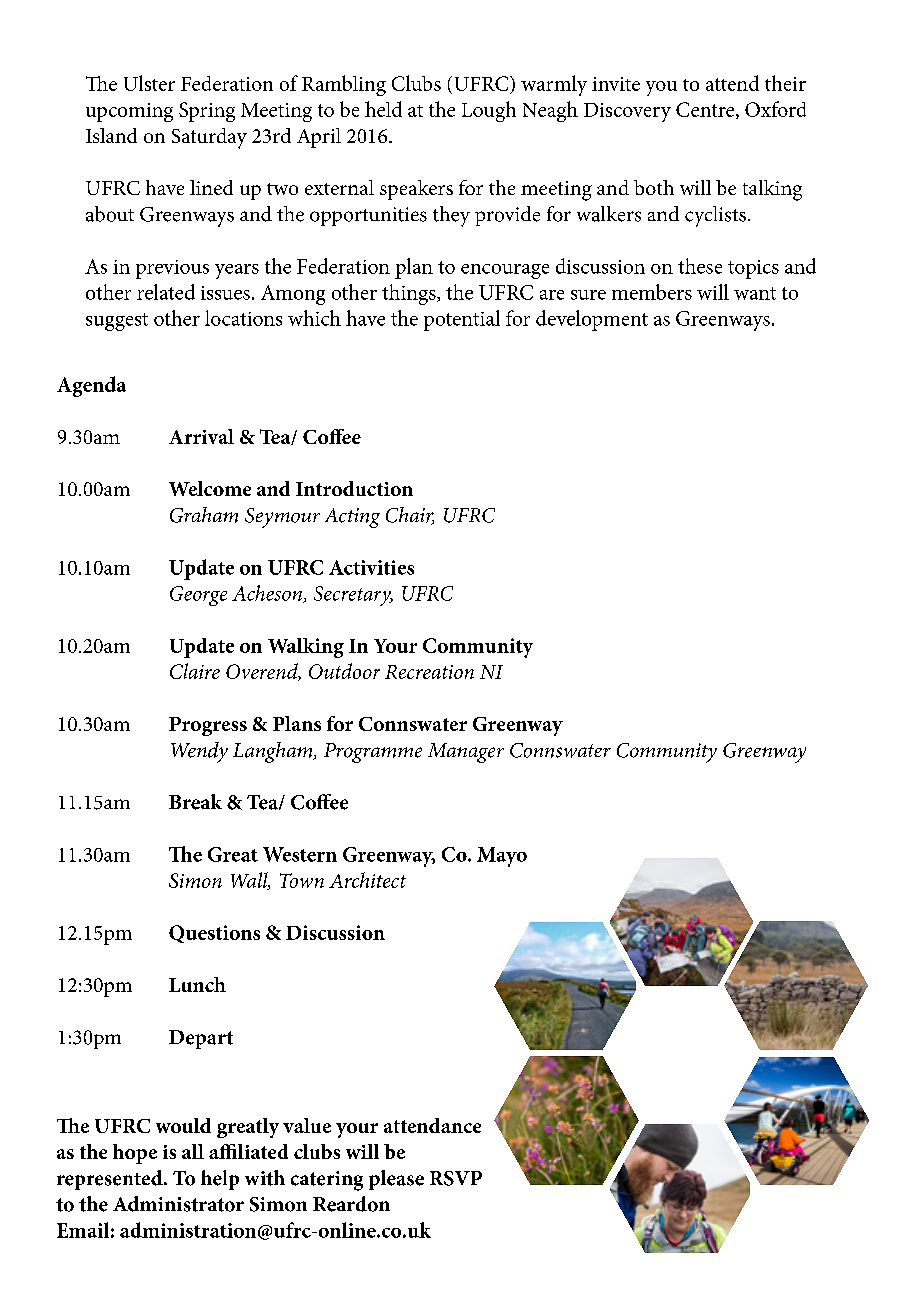  Describe the element at coordinates (178, 1204) in the page. I see `Administrator` at that location.
